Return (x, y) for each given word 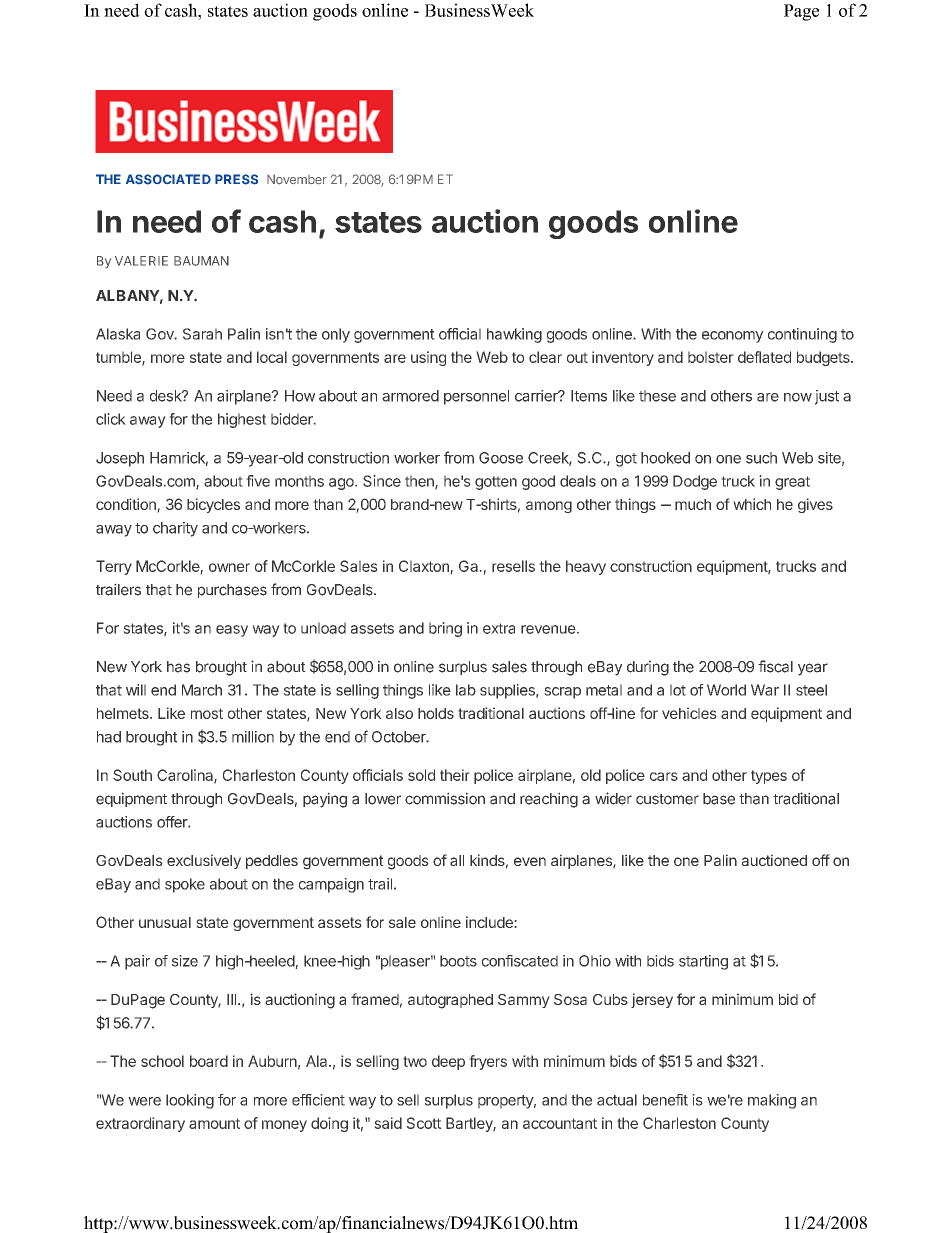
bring (445, 629)
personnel (476, 397)
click (111, 419)
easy (232, 631)
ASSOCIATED (168, 179)
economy (733, 337)
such (761, 458)
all (457, 860)
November (297, 179)
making (772, 1101)
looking (190, 1101)
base (719, 799)
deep (448, 1062)
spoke (185, 885)
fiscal (775, 666)
